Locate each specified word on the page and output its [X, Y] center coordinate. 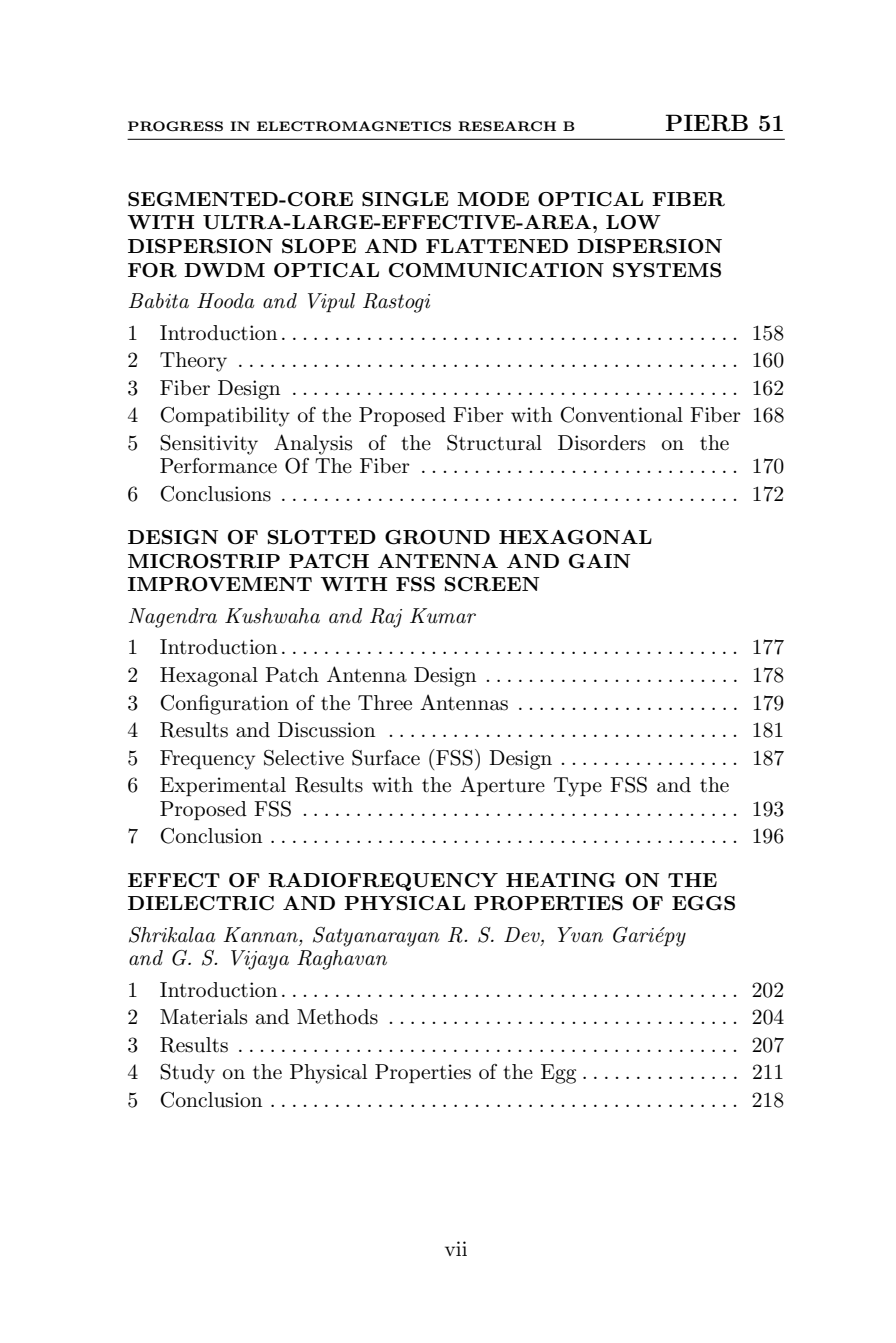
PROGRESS [175, 126]
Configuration [224, 704]
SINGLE [405, 199]
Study [187, 1074]
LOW [633, 222]
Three [385, 703]
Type [578, 787]
